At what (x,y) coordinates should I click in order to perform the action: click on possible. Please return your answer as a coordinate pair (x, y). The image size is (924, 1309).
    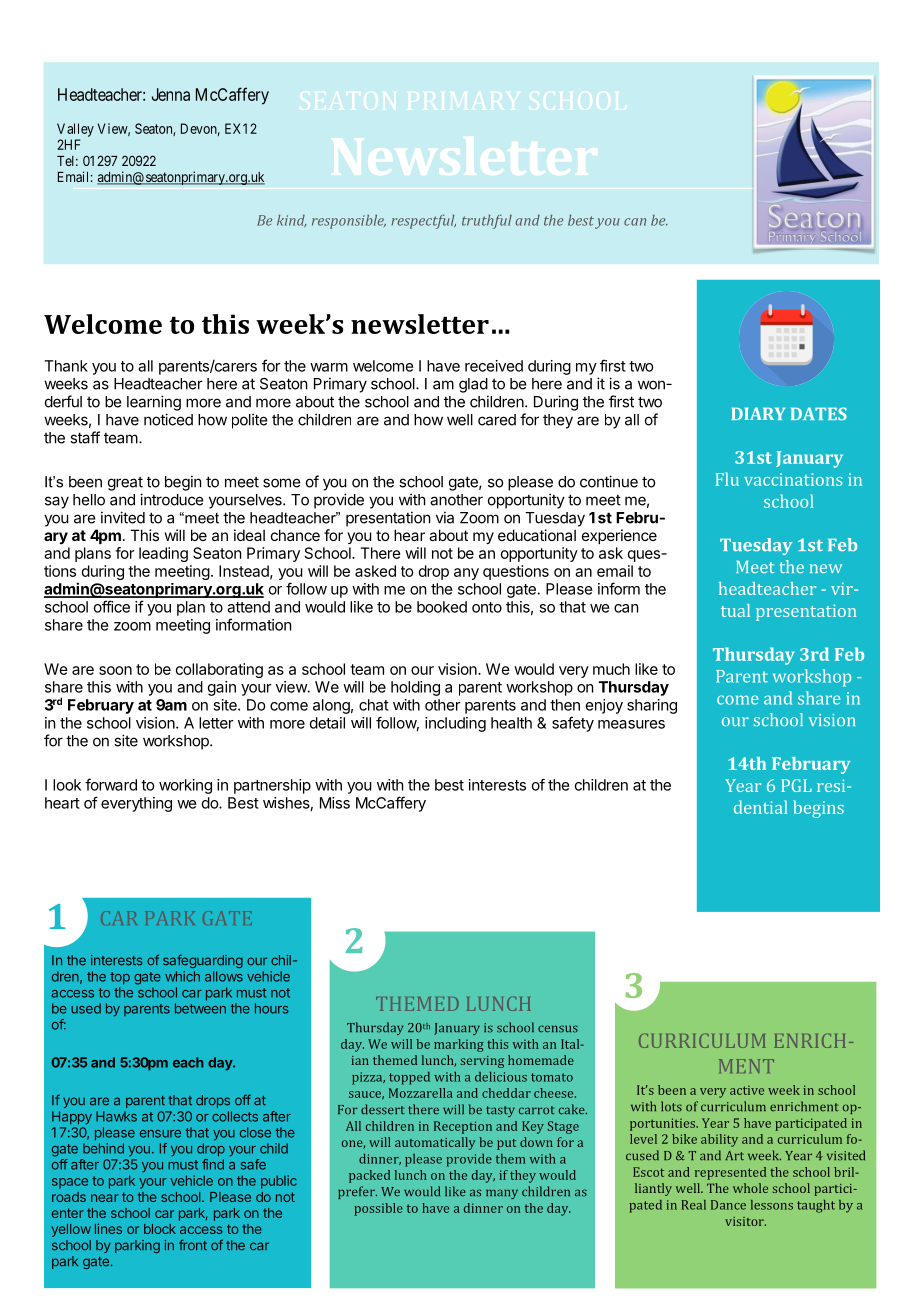
    Looking at the image, I should click on (378, 1209).
